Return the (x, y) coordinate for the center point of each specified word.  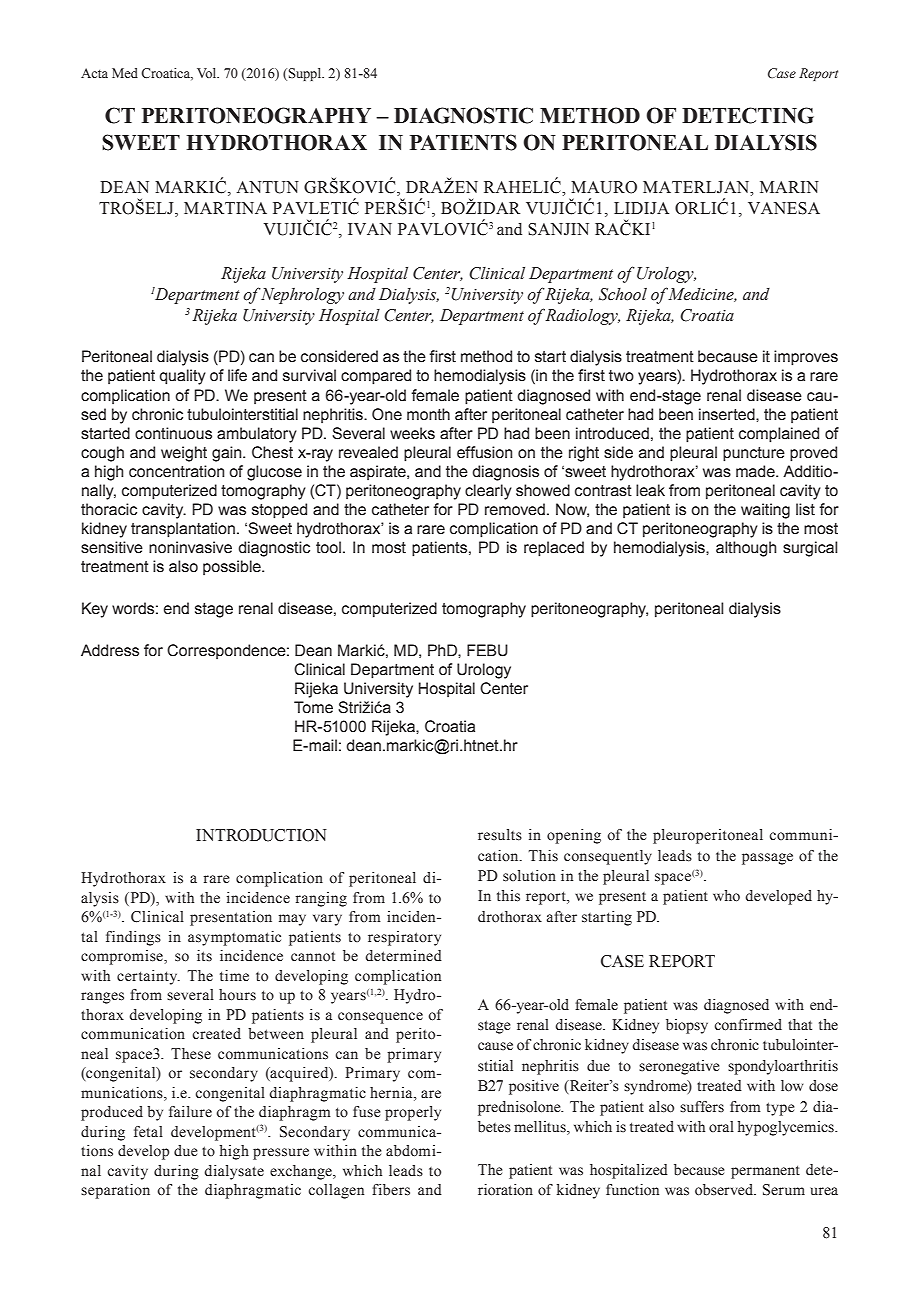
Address (110, 650)
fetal (148, 1132)
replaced (554, 549)
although (746, 549)
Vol (208, 73)
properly (413, 1113)
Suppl (305, 74)
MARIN (789, 187)
